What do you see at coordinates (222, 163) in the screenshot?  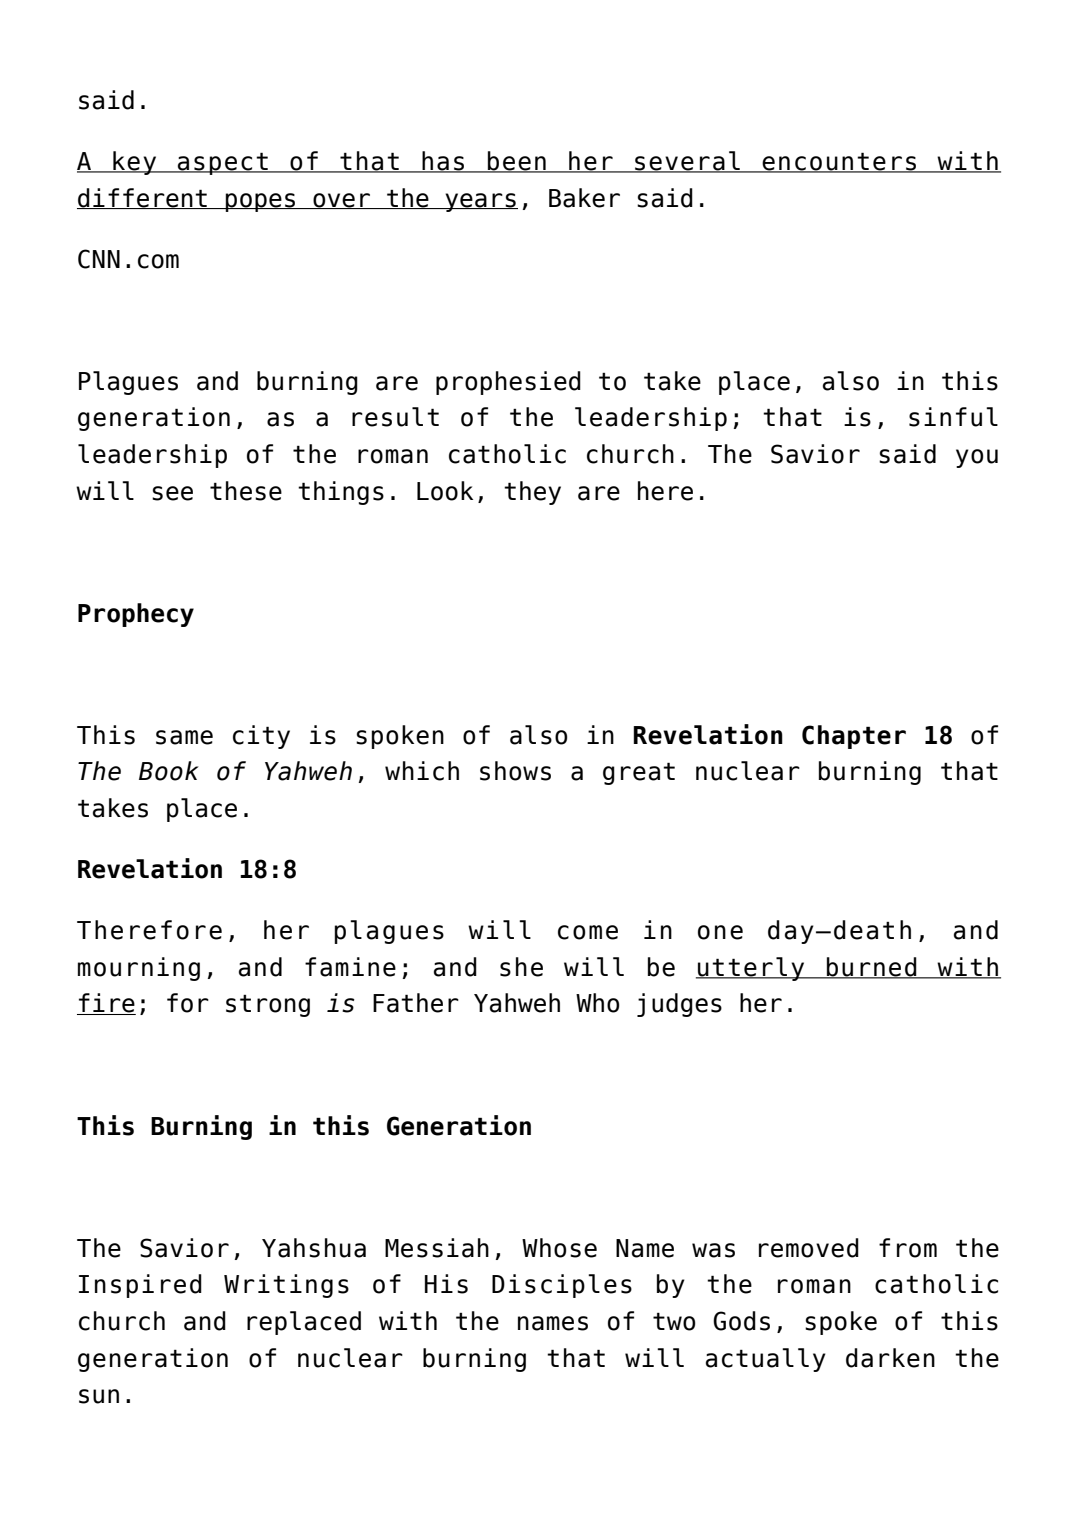 I see `aspect` at bounding box center [222, 163].
